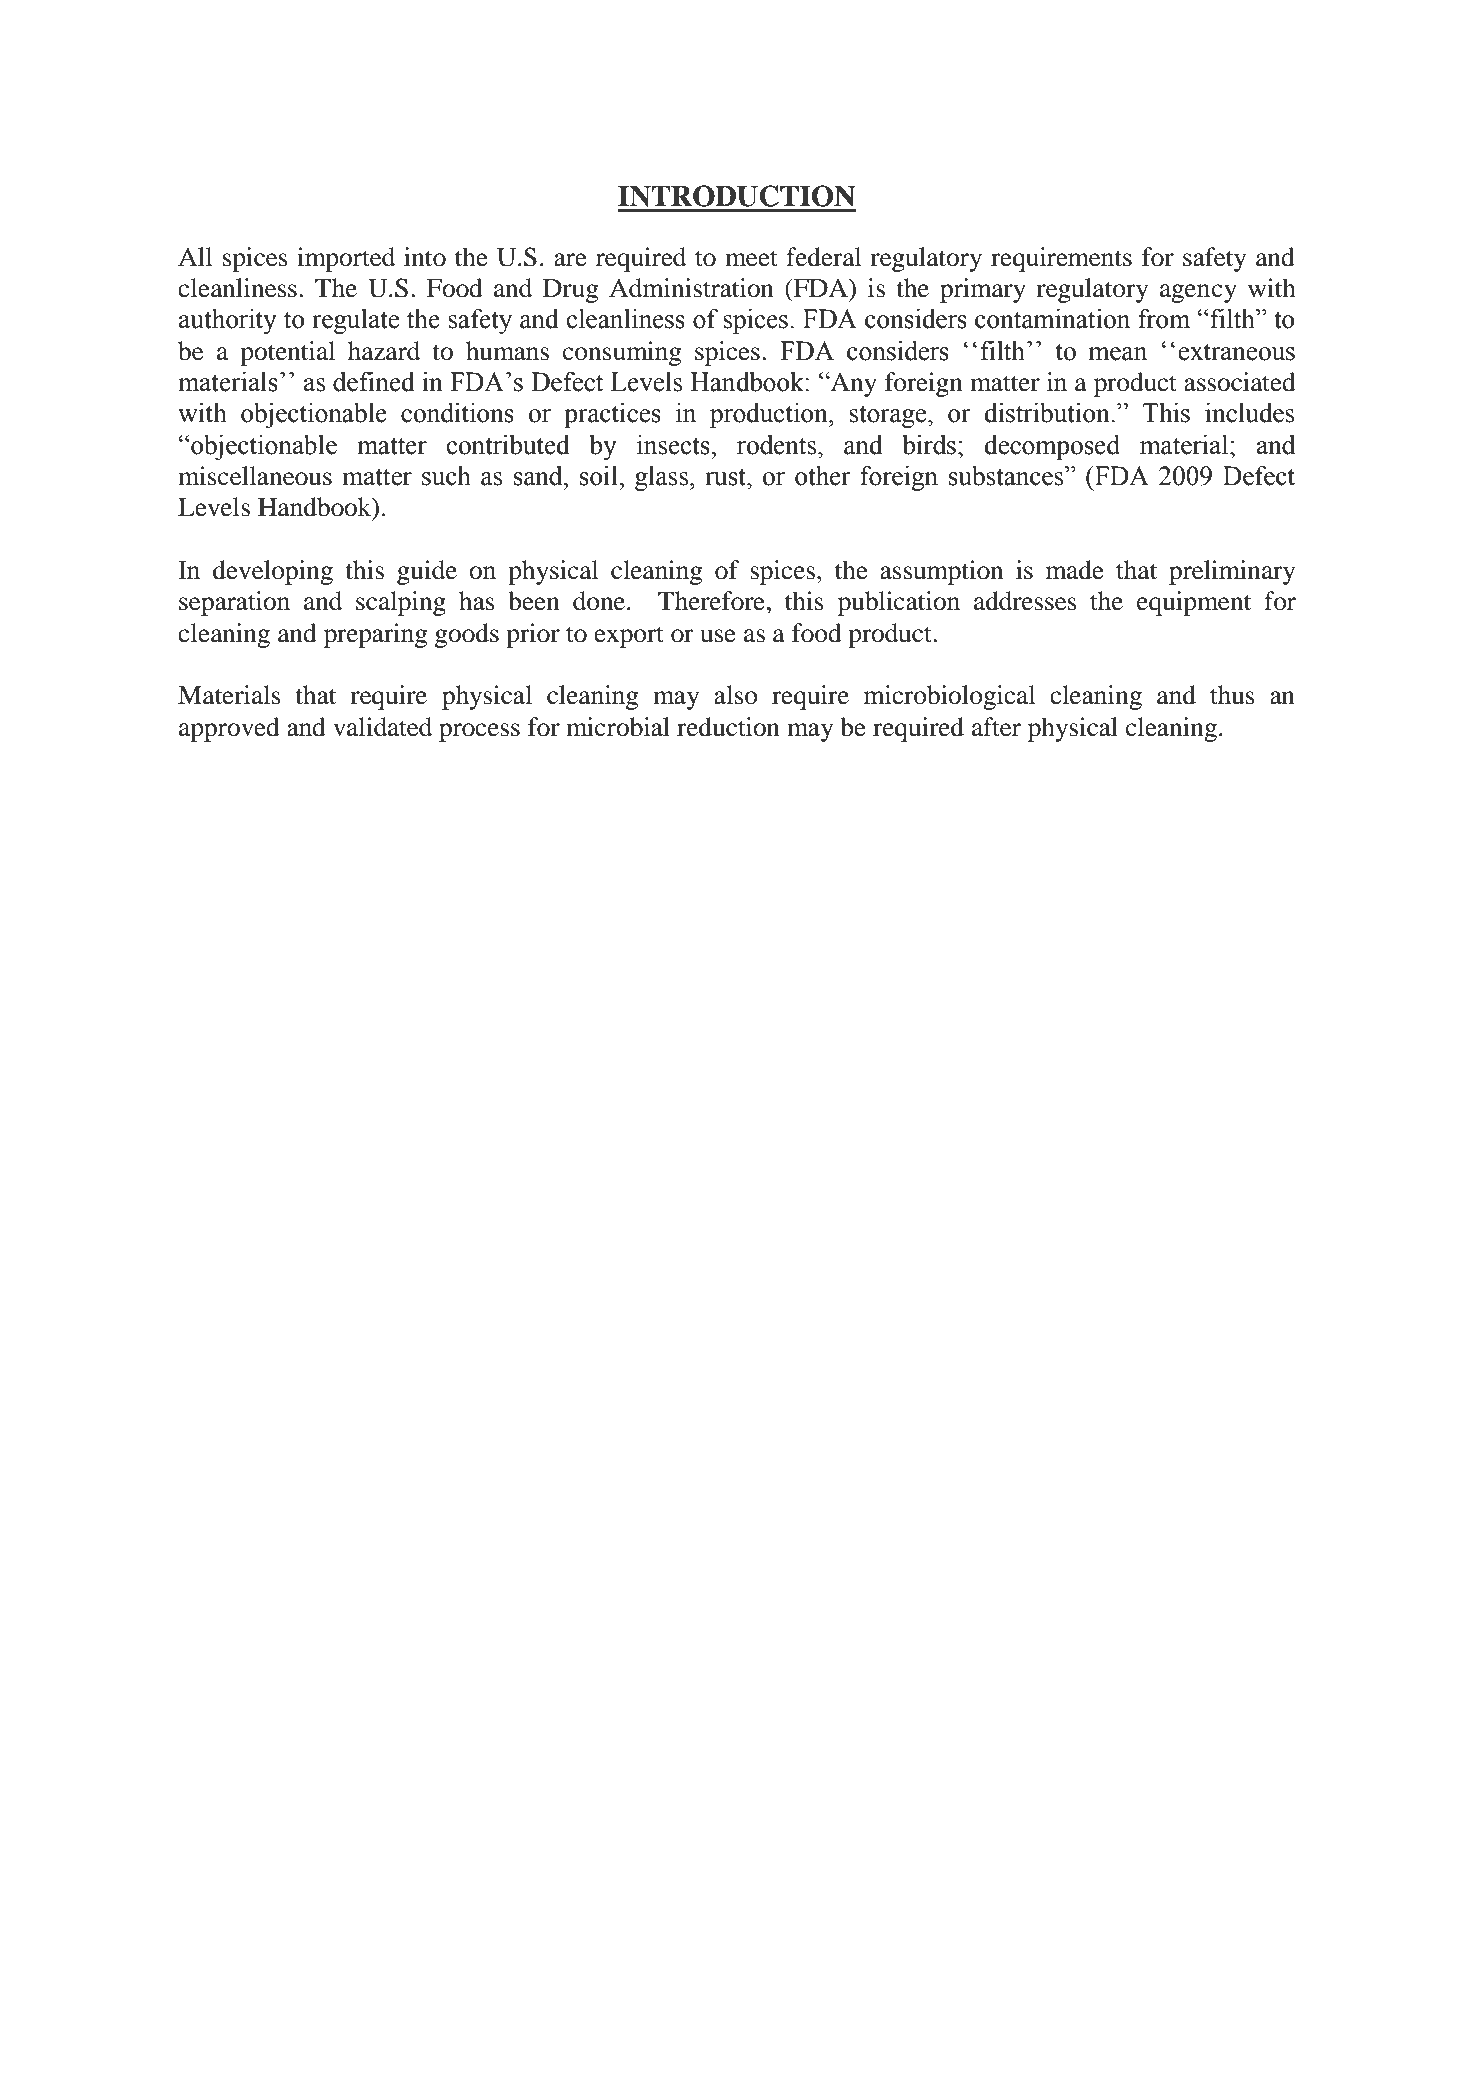 Image resolution: width=1474 pixels, height=2085 pixels. What do you see at coordinates (401, 603) in the document?
I see `scalping` at bounding box center [401, 603].
